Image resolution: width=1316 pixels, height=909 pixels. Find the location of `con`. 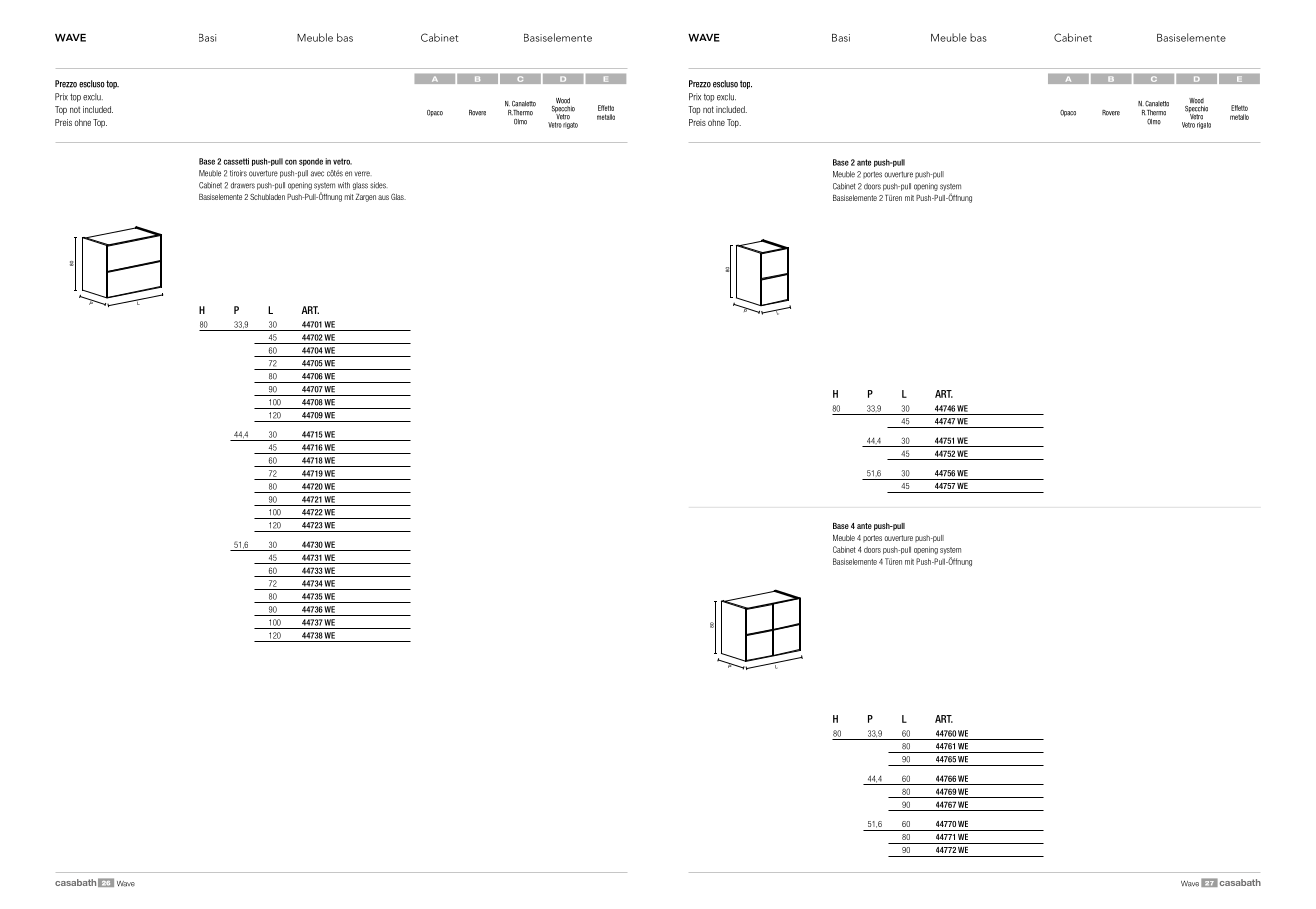

con is located at coordinates (291, 162).
